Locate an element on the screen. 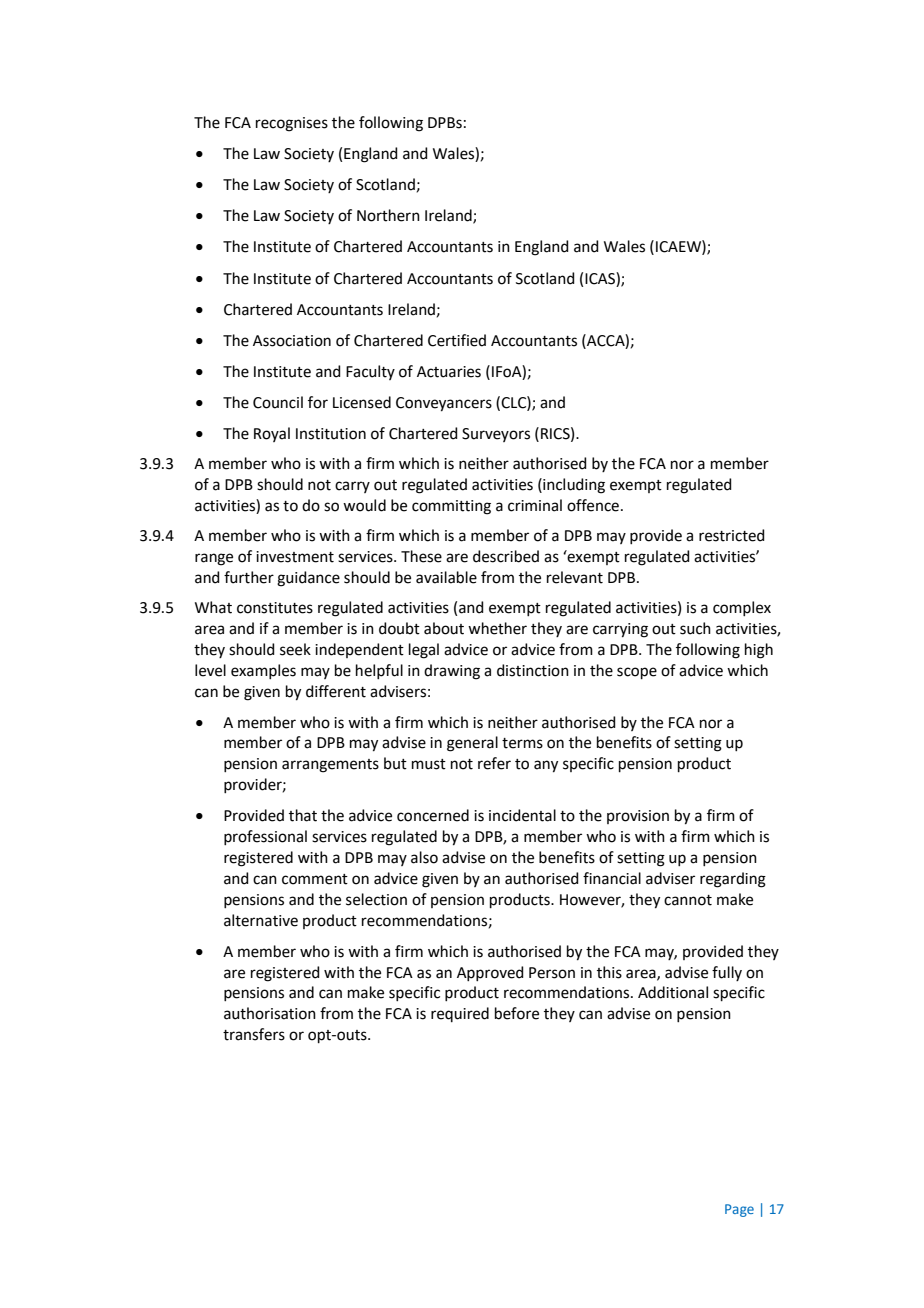 This screenshot has width=924, height=1308. examples is located at coordinates (263, 671).
